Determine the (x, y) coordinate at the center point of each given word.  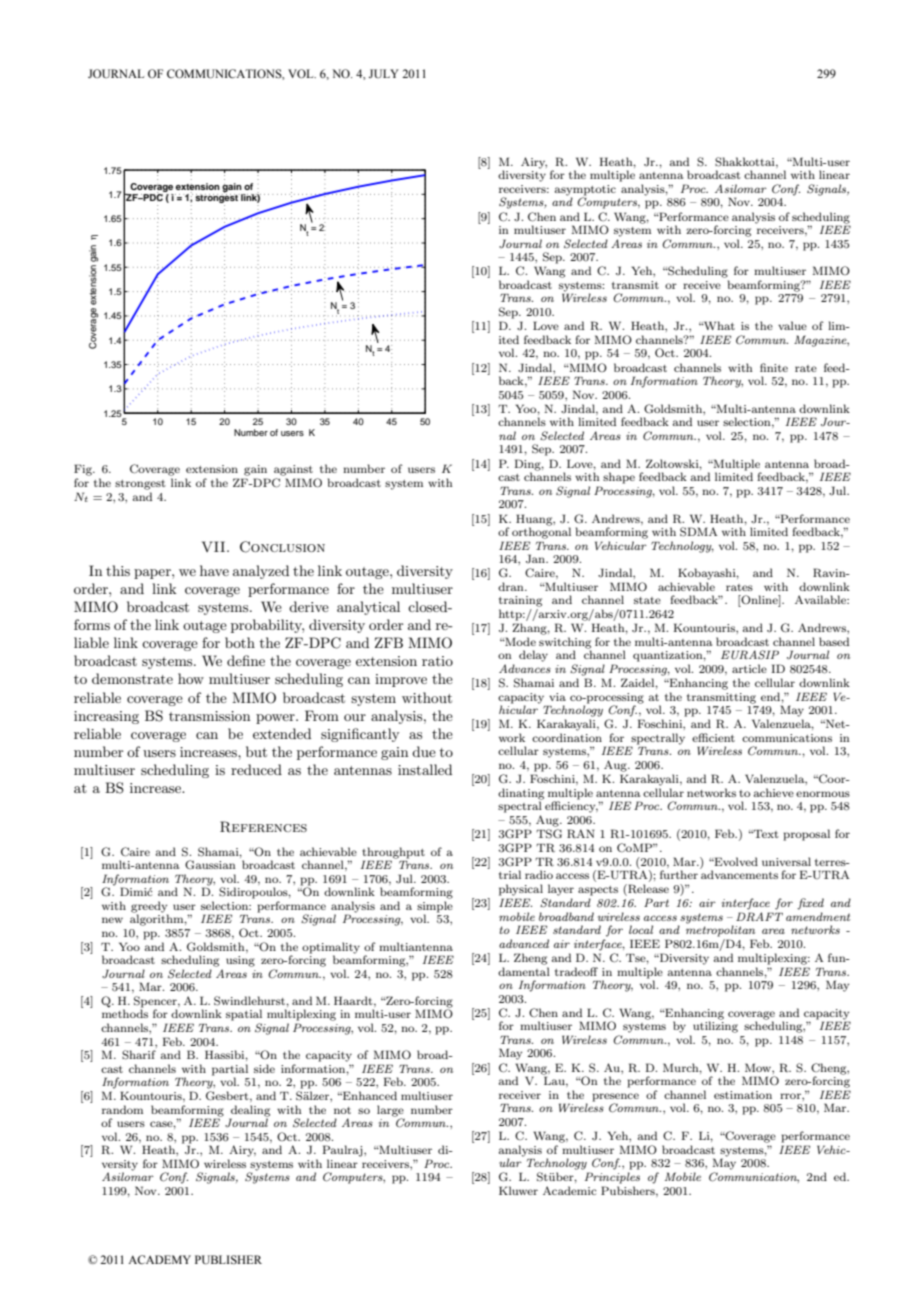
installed (425, 769)
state (647, 600)
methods (125, 1013)
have (214, 570)
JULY (384, 73)
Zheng (530, 959)
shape (619, 478)
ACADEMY (159, 1259)
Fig (84, 470)
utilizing (715, 1027)
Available (822, 599)
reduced (256, 769)
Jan (537, 558)
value (792, 325)
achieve (774, 792)
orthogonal (541, 532)
